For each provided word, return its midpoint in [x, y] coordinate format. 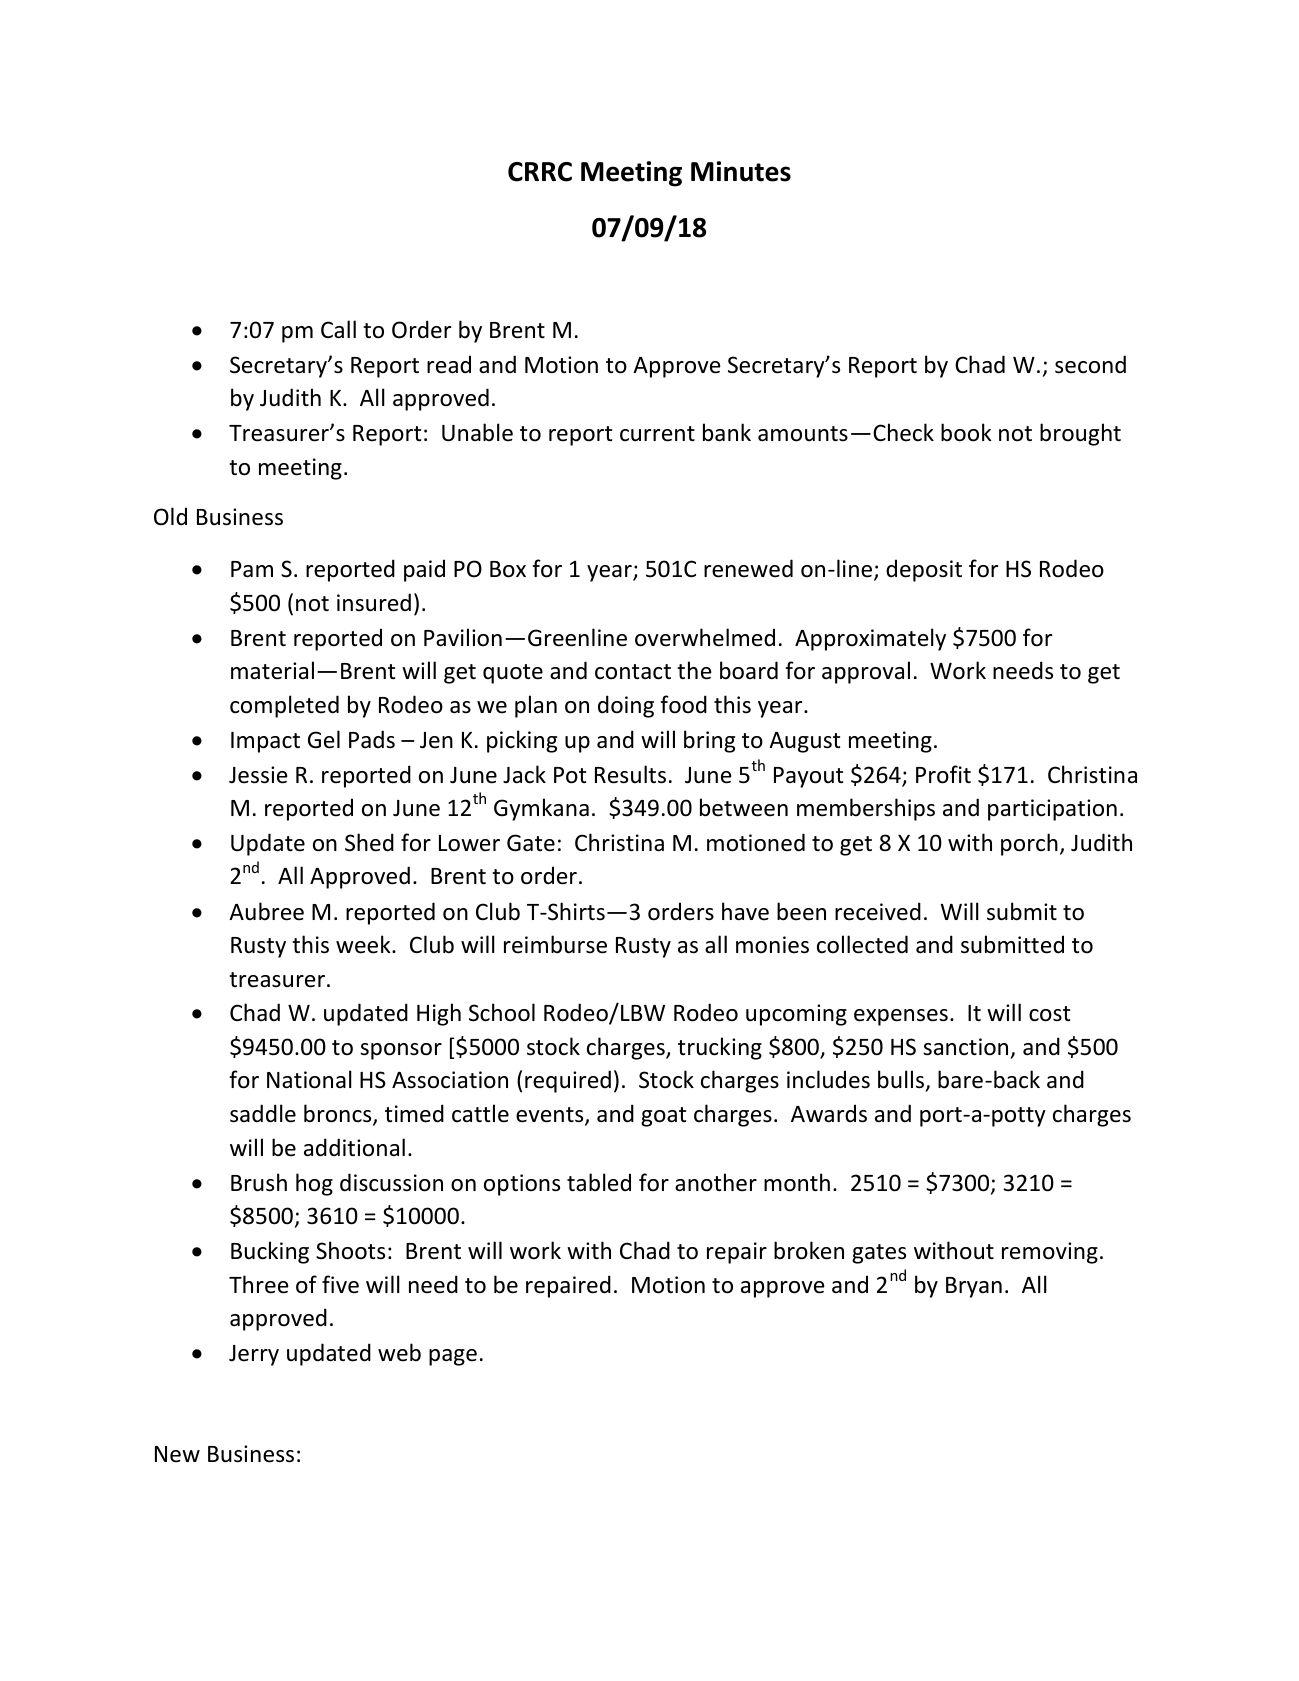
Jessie [258, 775]
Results [630, 774]
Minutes [741, 171]
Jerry [254, 1355]
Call [338, 329]
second [1090, 364]
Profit [943, 774]
